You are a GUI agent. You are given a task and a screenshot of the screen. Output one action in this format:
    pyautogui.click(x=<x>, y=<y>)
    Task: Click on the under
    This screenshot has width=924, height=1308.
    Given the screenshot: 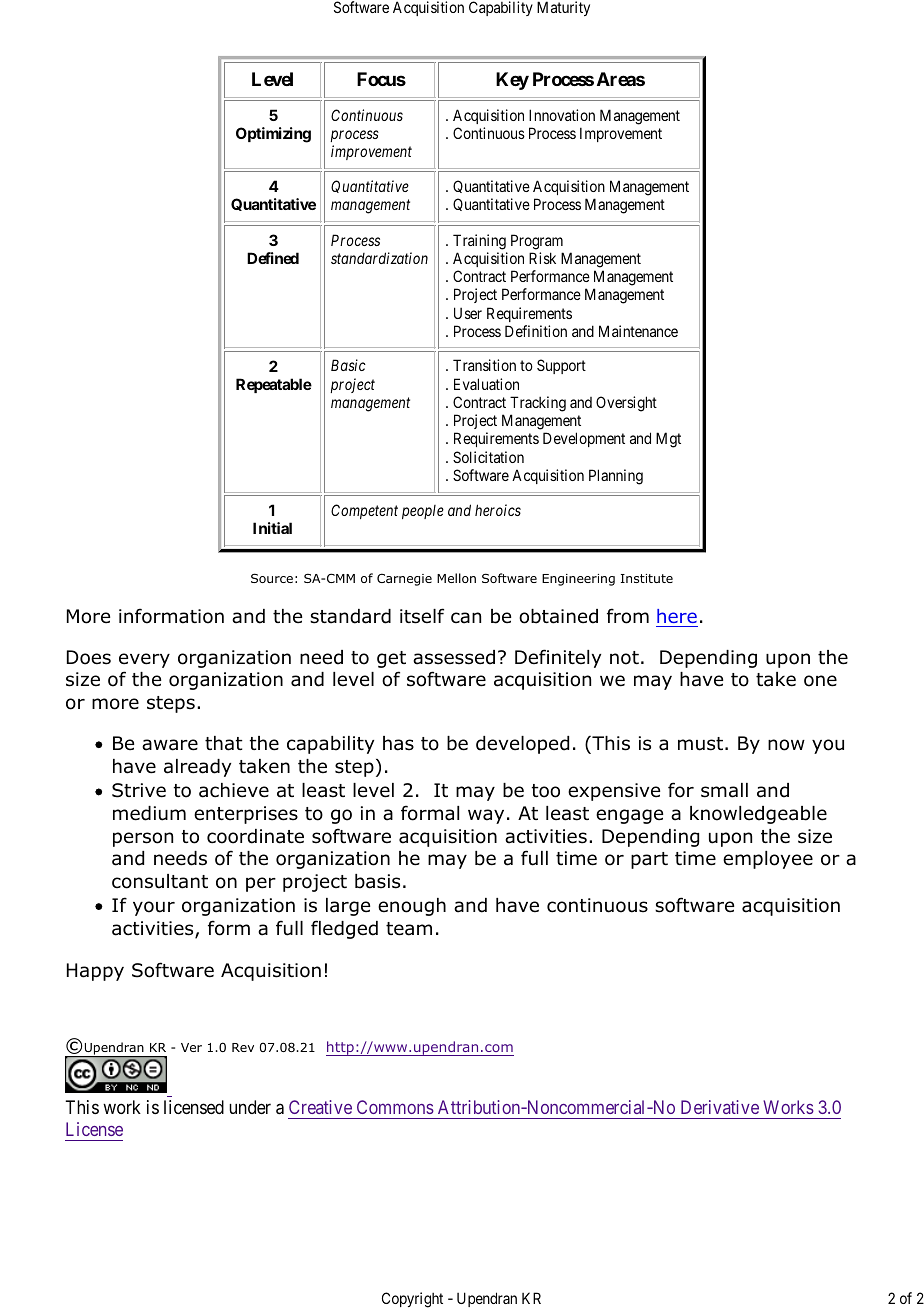 What is the action you would take?
    pyautogui.click(x=250, y=1107)
